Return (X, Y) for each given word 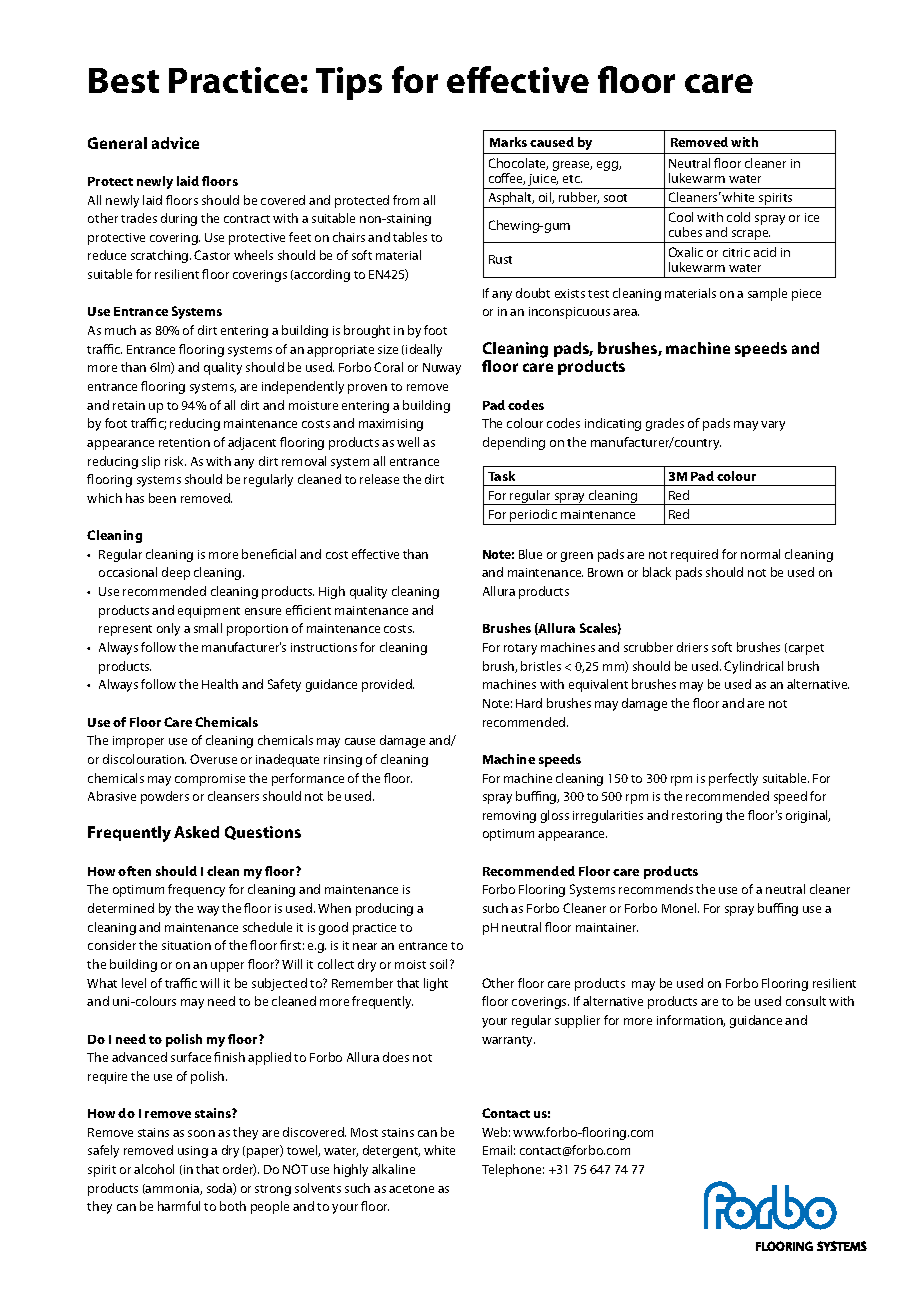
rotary (520, 649)
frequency (196, 890)
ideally (424, 350)
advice (175, 143)
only (168, 629)
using (193, 1152)
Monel (680, 908)
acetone (411, 1189)
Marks (508, 142)
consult (806, 1001)
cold (738, 217)
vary (773, 426)
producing (384, 909)
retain (129, 405)
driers (692, 647)
